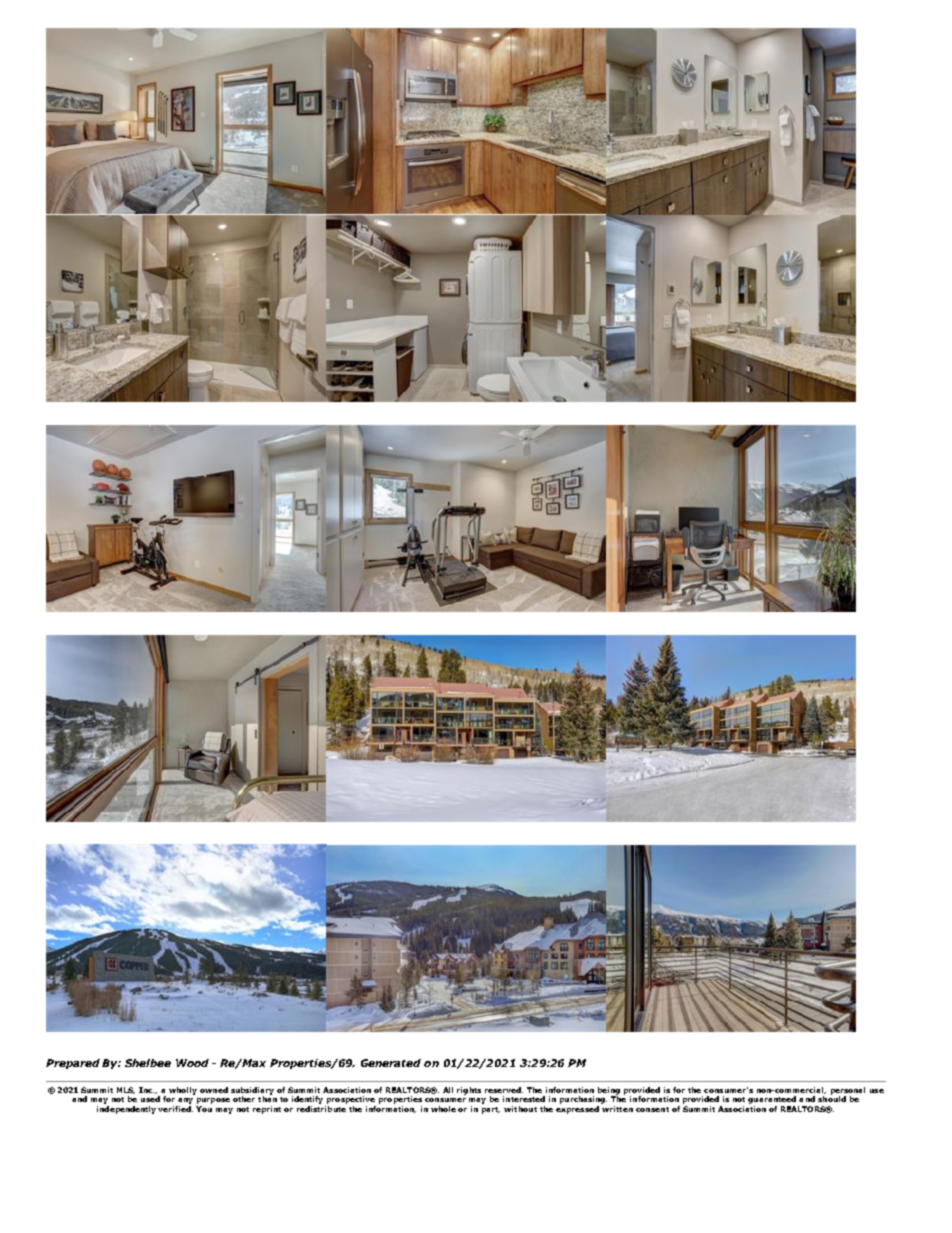 The image size is (952, 1233). What do you see at coordinates (391, 1063) in the page?
I see `Generated` at bounding box center [391, 1063].
